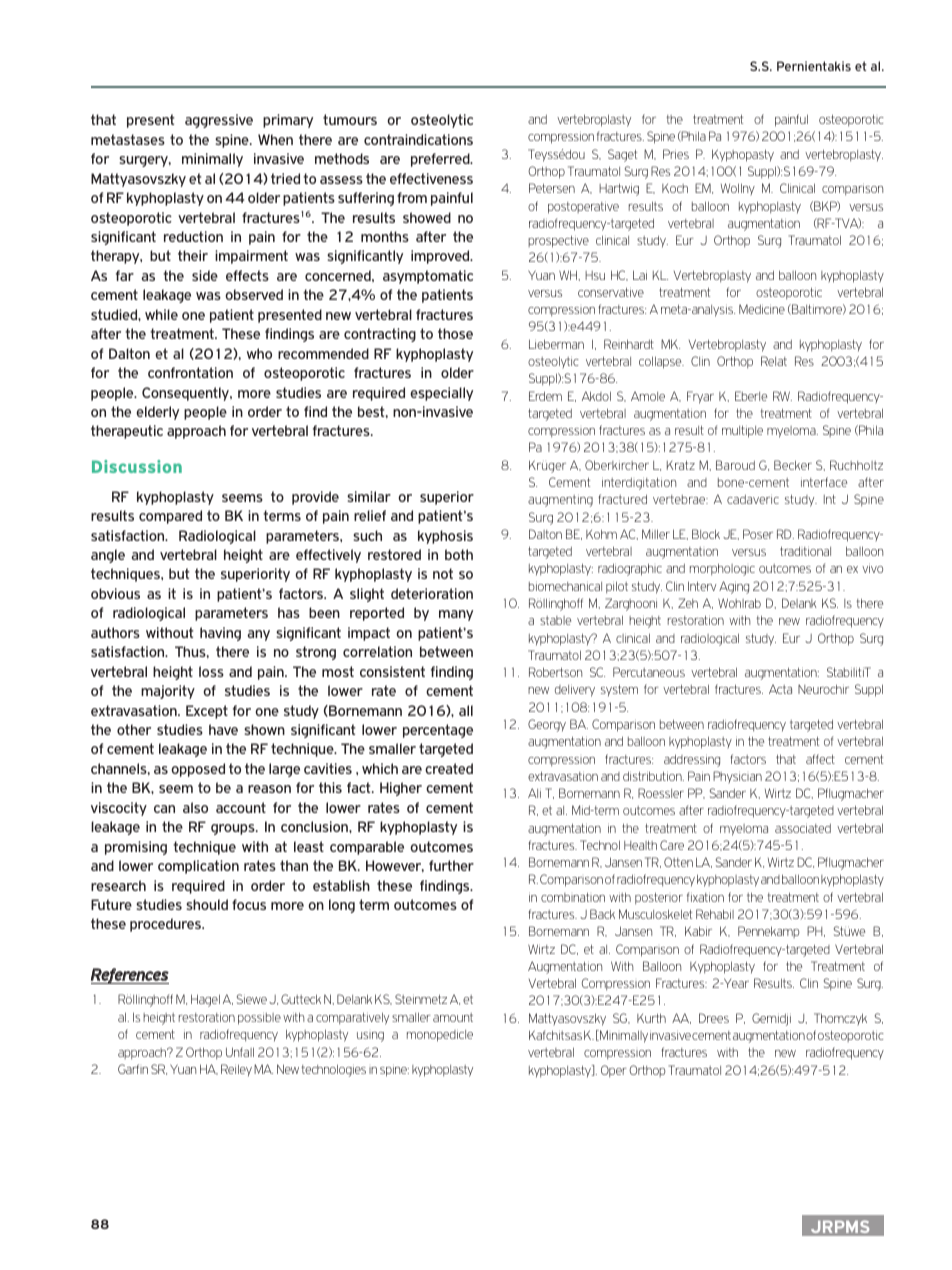 The image size is (952, 1270). Describe the element at coordinates (205, 1000) in the screenshot. I see `Hagel` at that location.
